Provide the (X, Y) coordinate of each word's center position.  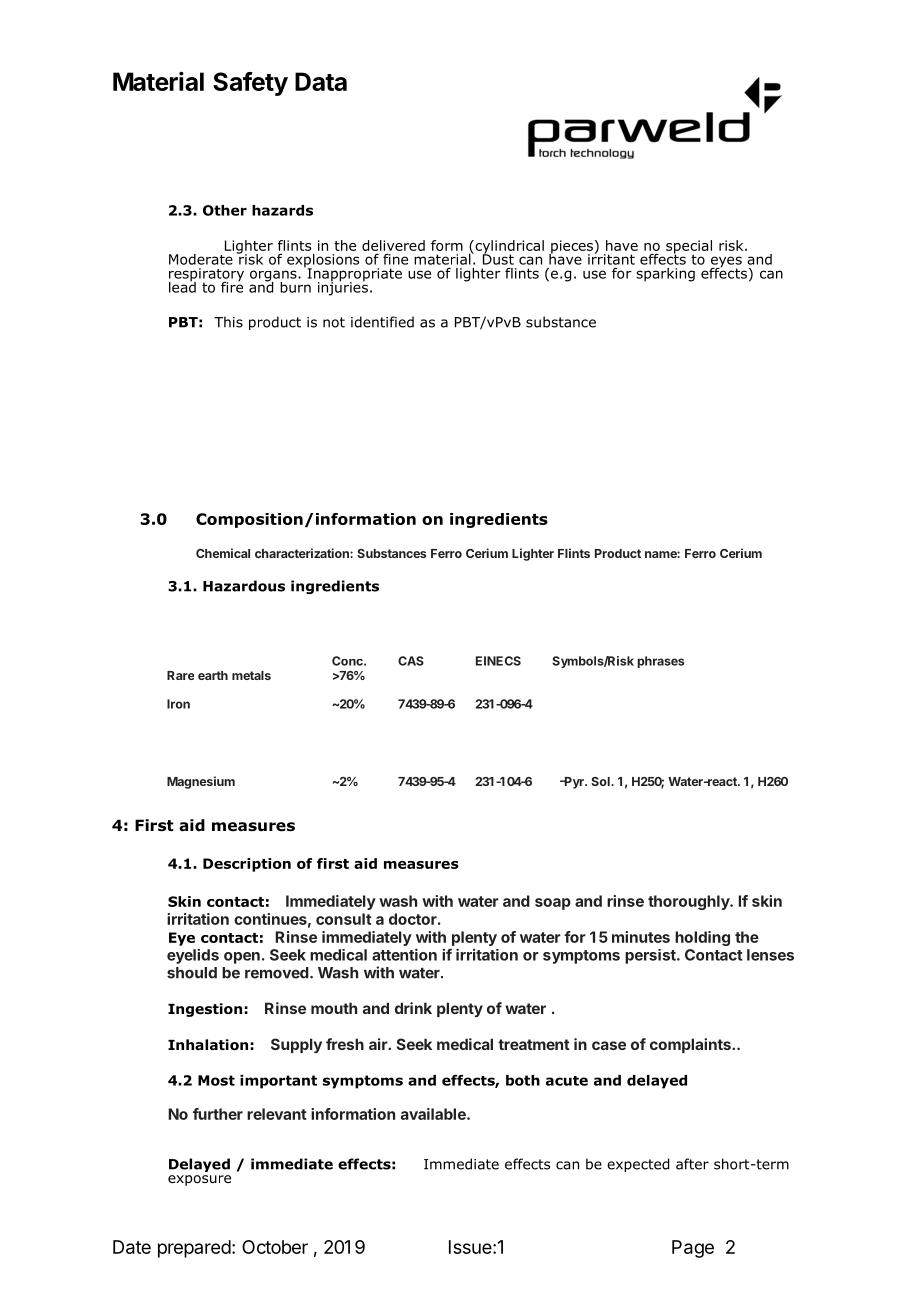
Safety (250, 84)
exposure (199, 1180)
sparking (665, 275)
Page (693, 1249)
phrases (661, 662)
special (689, 248)
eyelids (193, 956)
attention (404, 954)
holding (702, 938)
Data (321, 81)
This (228, 322)
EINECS (498, 661)
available (434, 1114)
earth (213, 675)
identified (382, 322)
